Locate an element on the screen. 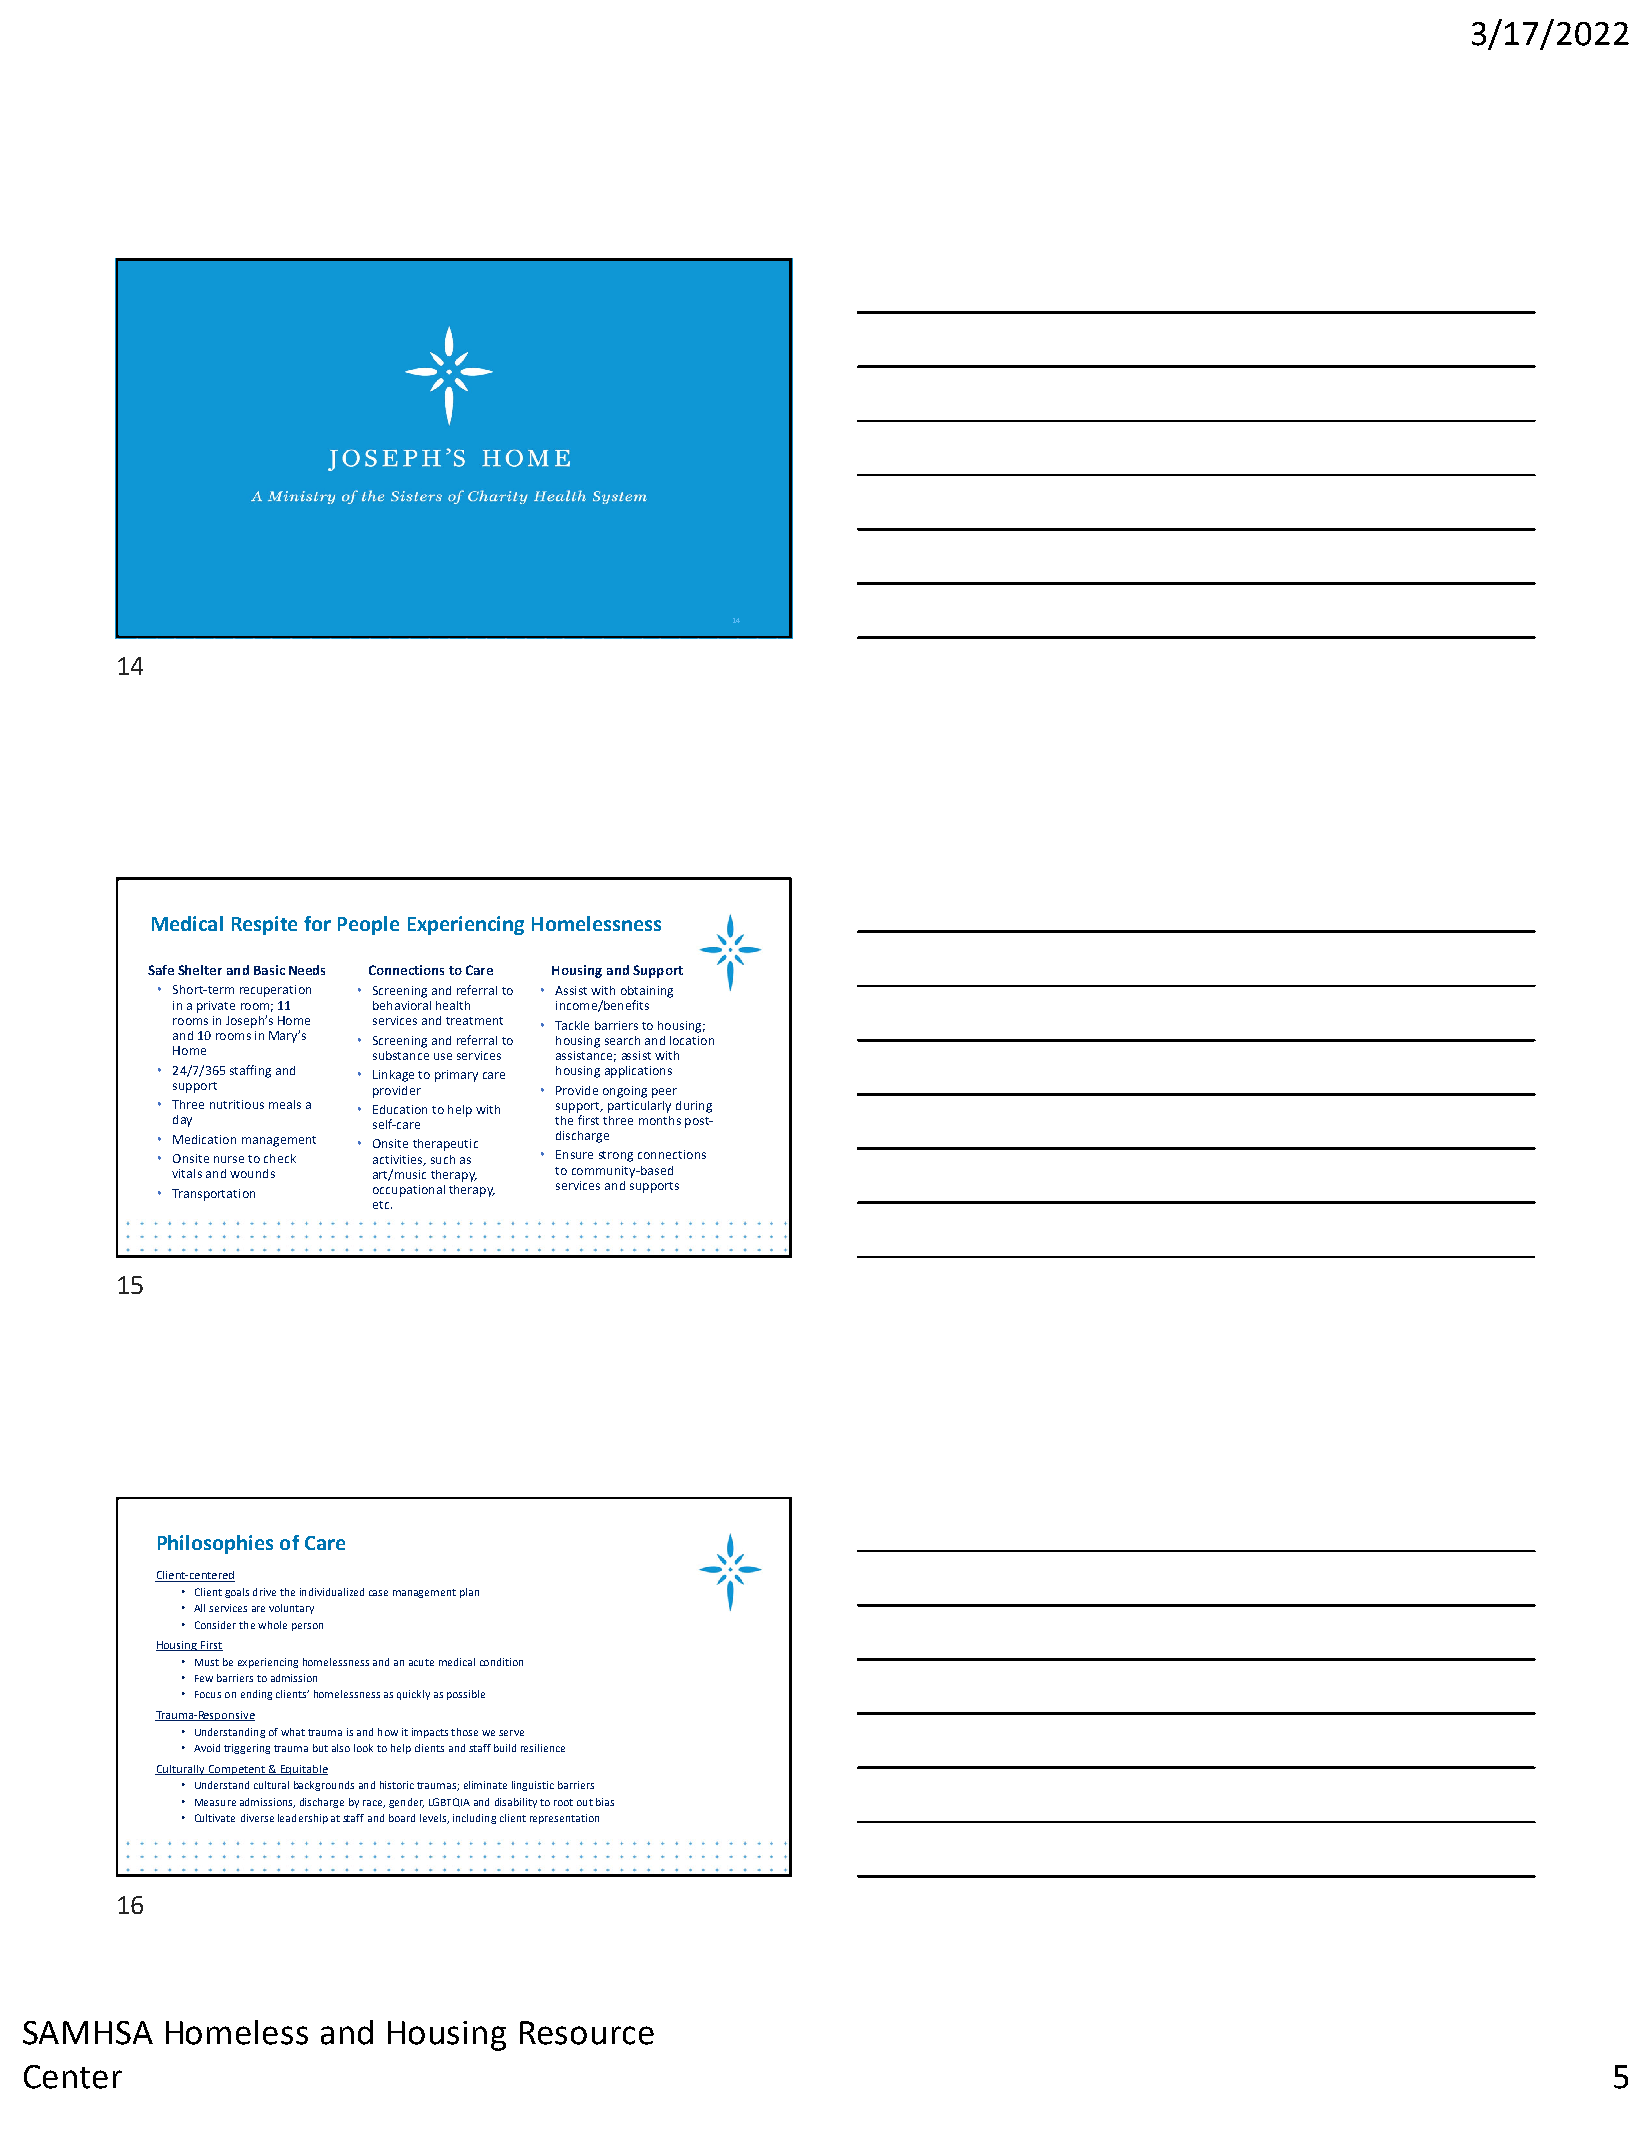 The width and height of the screenshot is (1650, 2136). condition is located at coordinates (501, 1662).
